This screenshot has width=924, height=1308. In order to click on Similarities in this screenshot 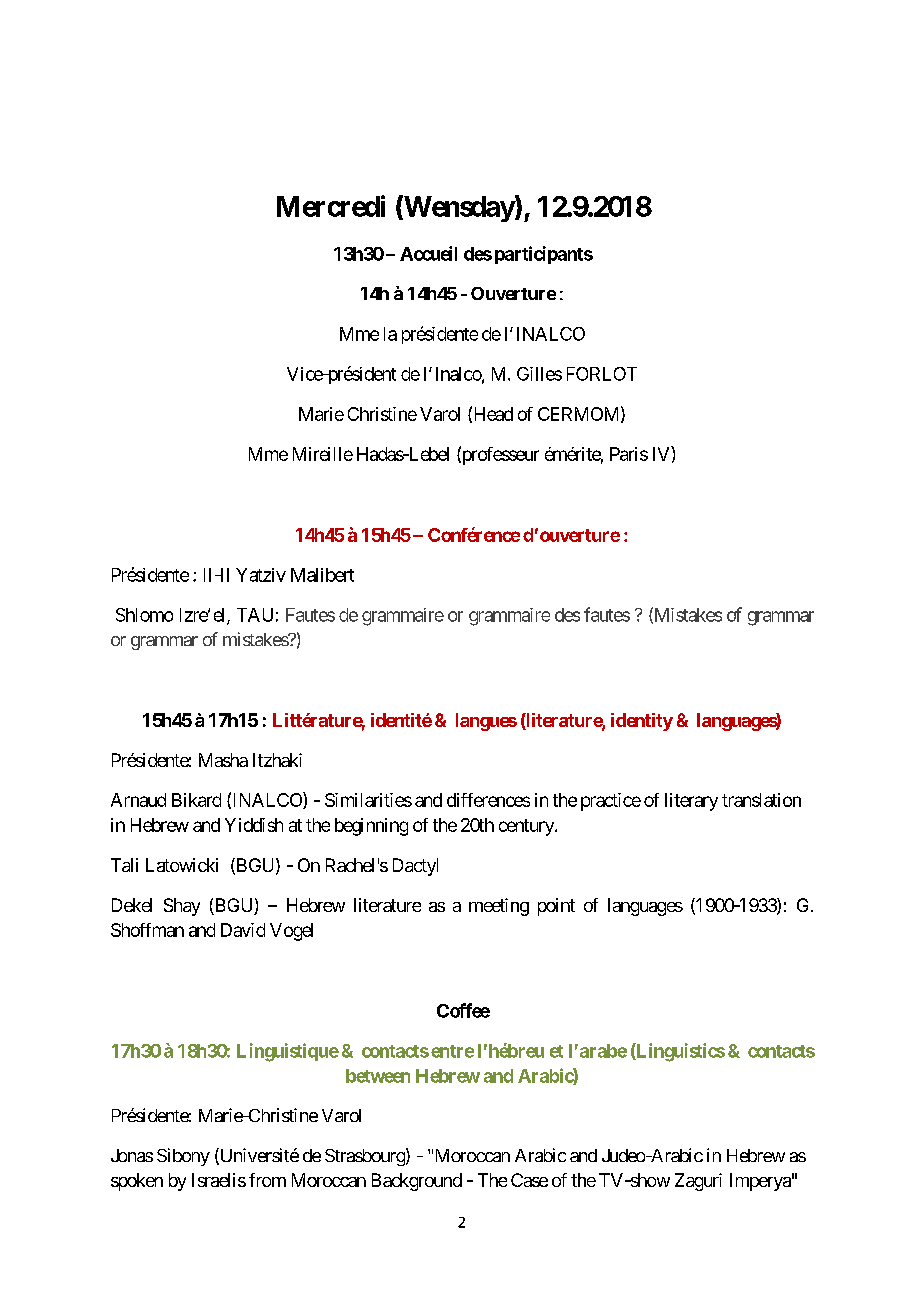, I will do `click(368, 800)`.
